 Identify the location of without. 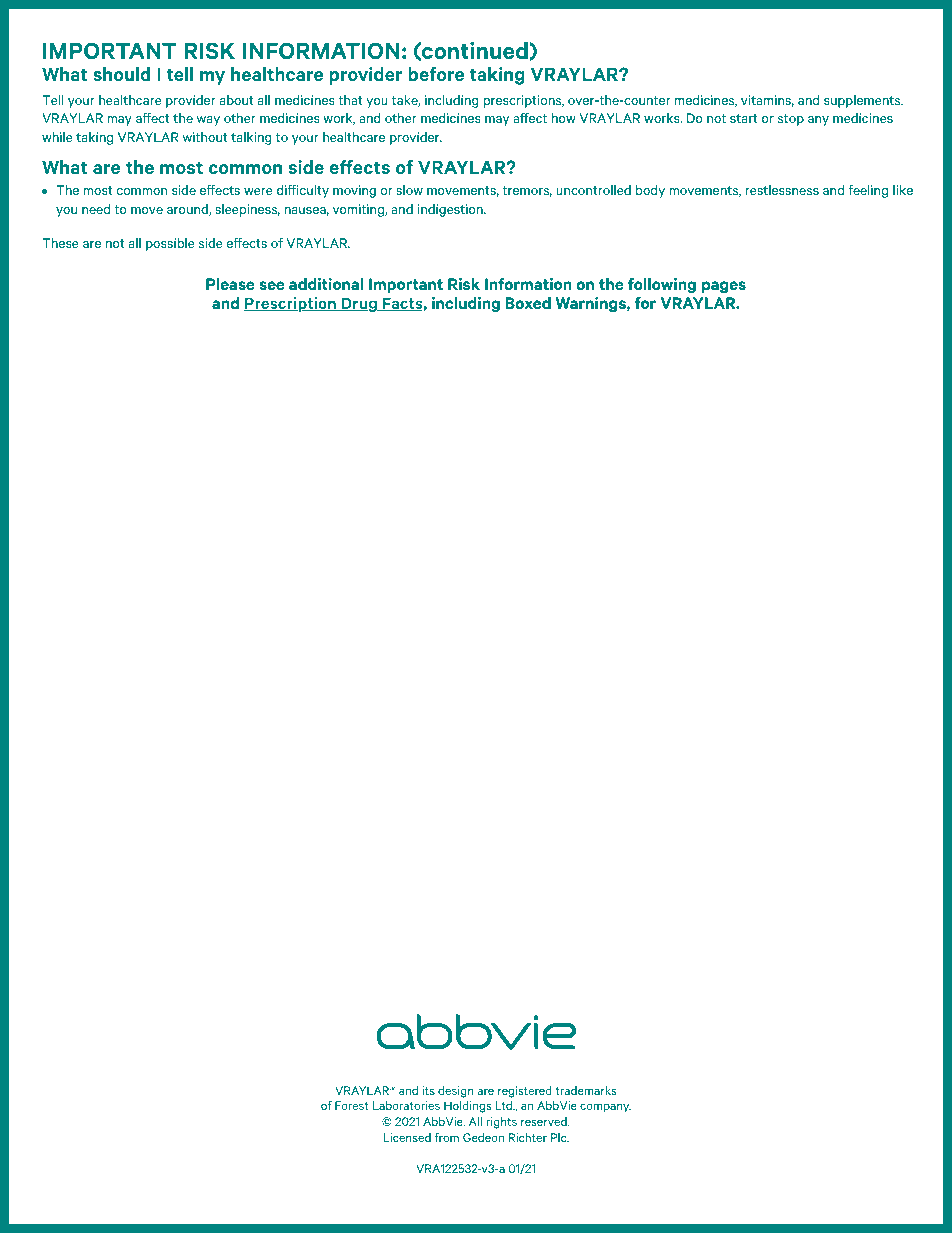
(205, 137).
